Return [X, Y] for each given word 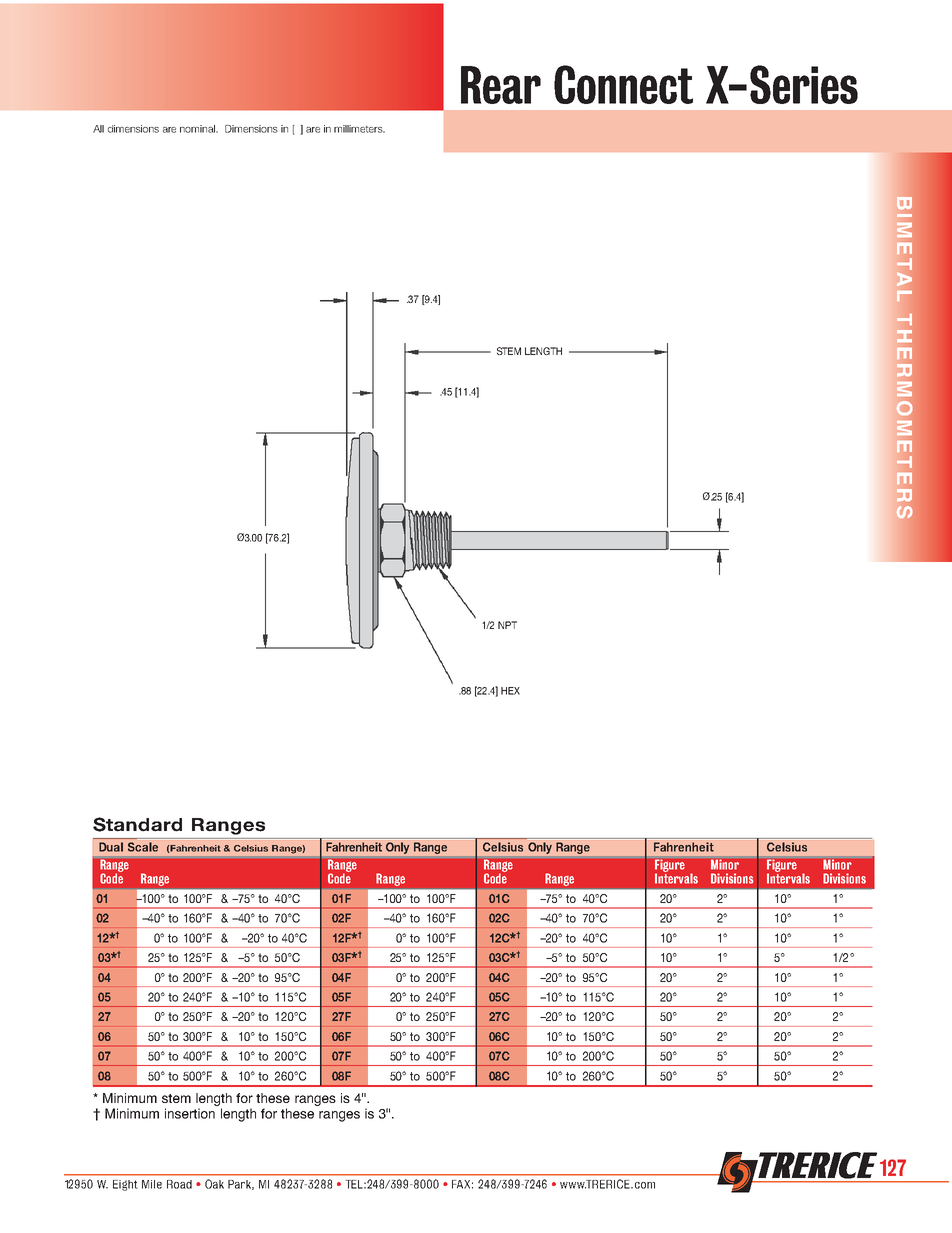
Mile [152, 1184]
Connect [623, 84]
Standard [137, 824]
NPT [507, 625]
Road [179, 1184]
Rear [501, 85]
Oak [214, 1184]
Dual [111, 847]
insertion [190, 1113]
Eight [125, 1185]
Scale [143, 847]
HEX [510, 691]
